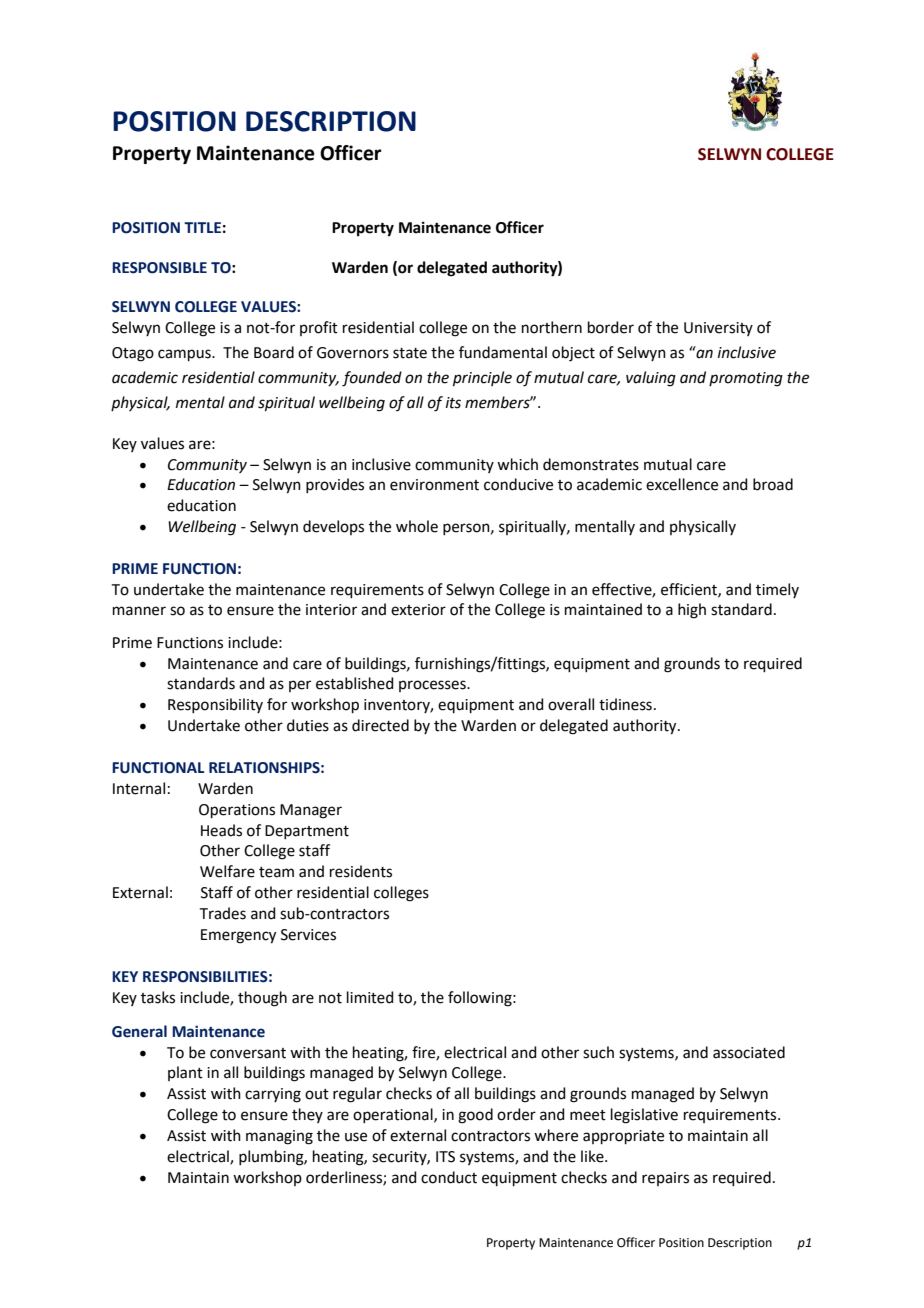 Image resolution: width=924 pixels, height=1308 pixels. I want to click on conduct, so click(449, 1177).
